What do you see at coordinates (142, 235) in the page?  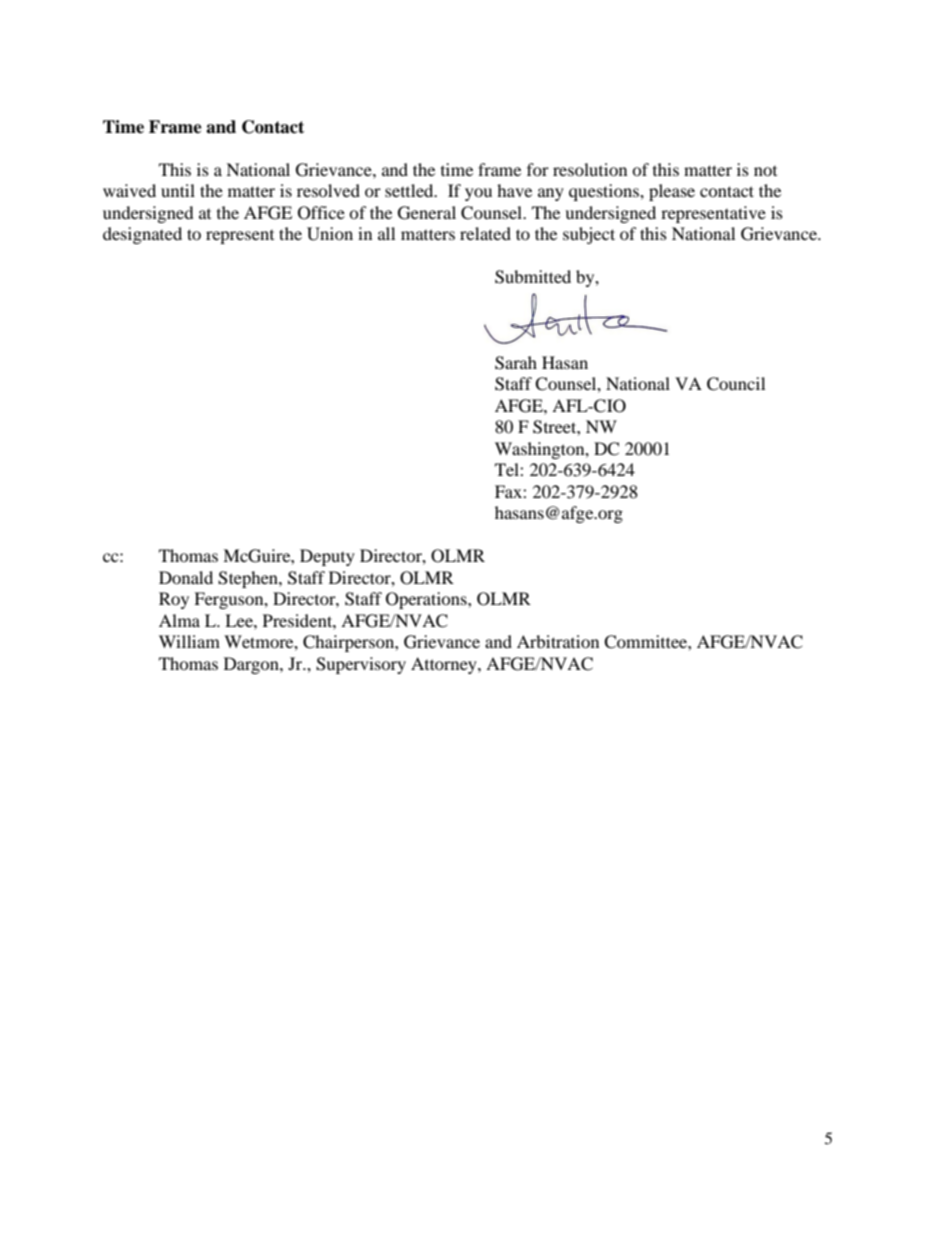 I see `designated` at bounding box center [142, 235].
